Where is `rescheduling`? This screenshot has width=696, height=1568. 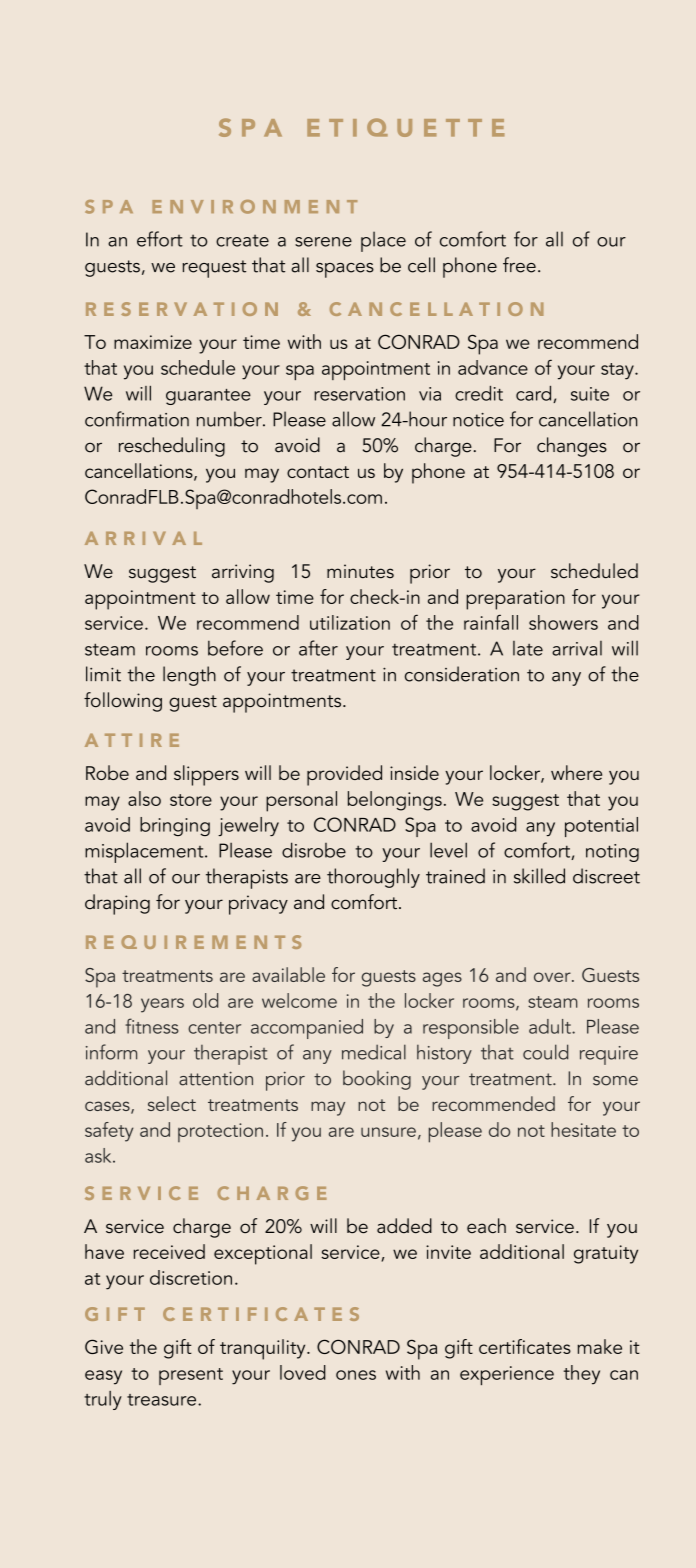 rescheduling is located at coordinates (172, 447).
